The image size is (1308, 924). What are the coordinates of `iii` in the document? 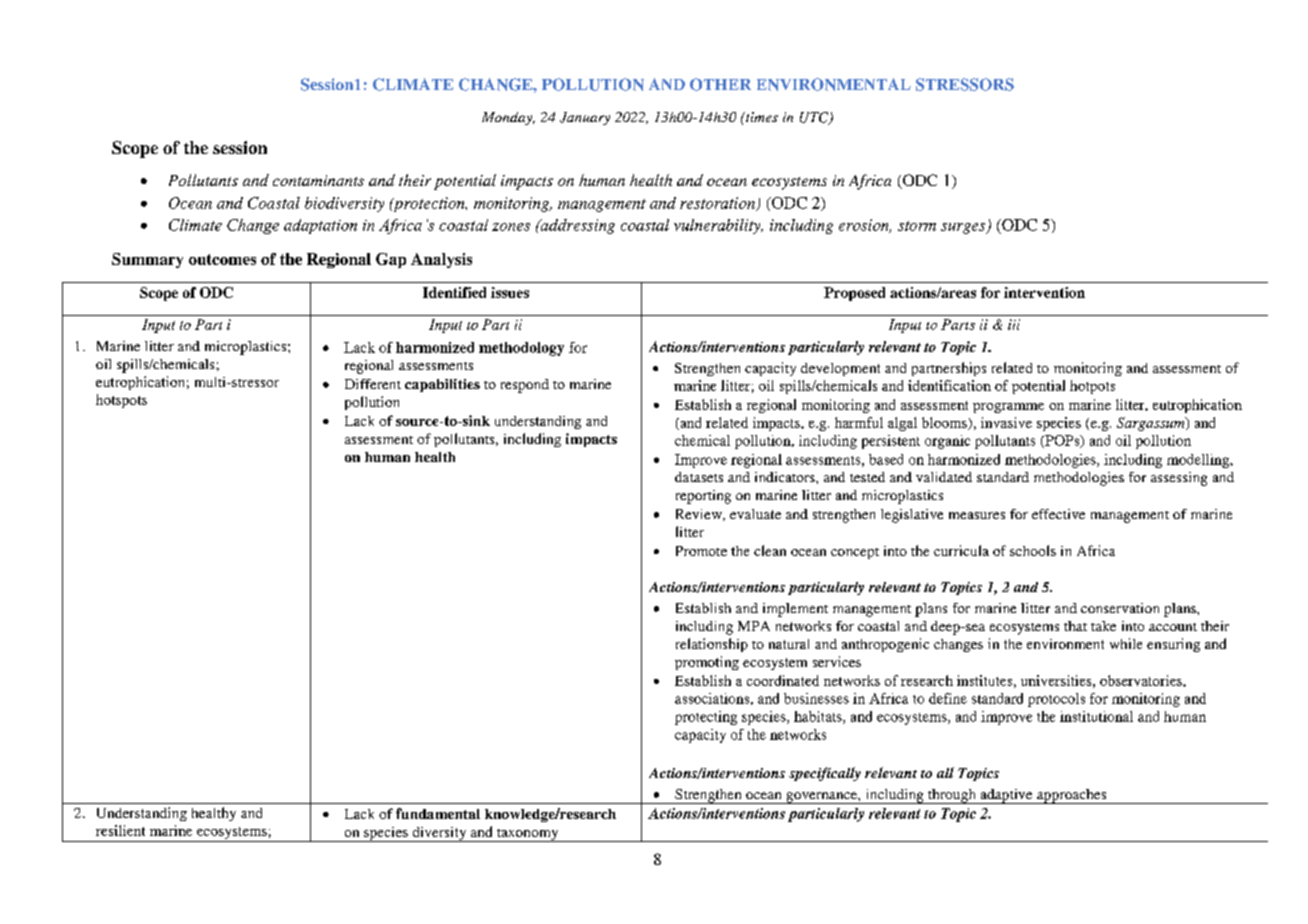 It's located at (1014, 324).
